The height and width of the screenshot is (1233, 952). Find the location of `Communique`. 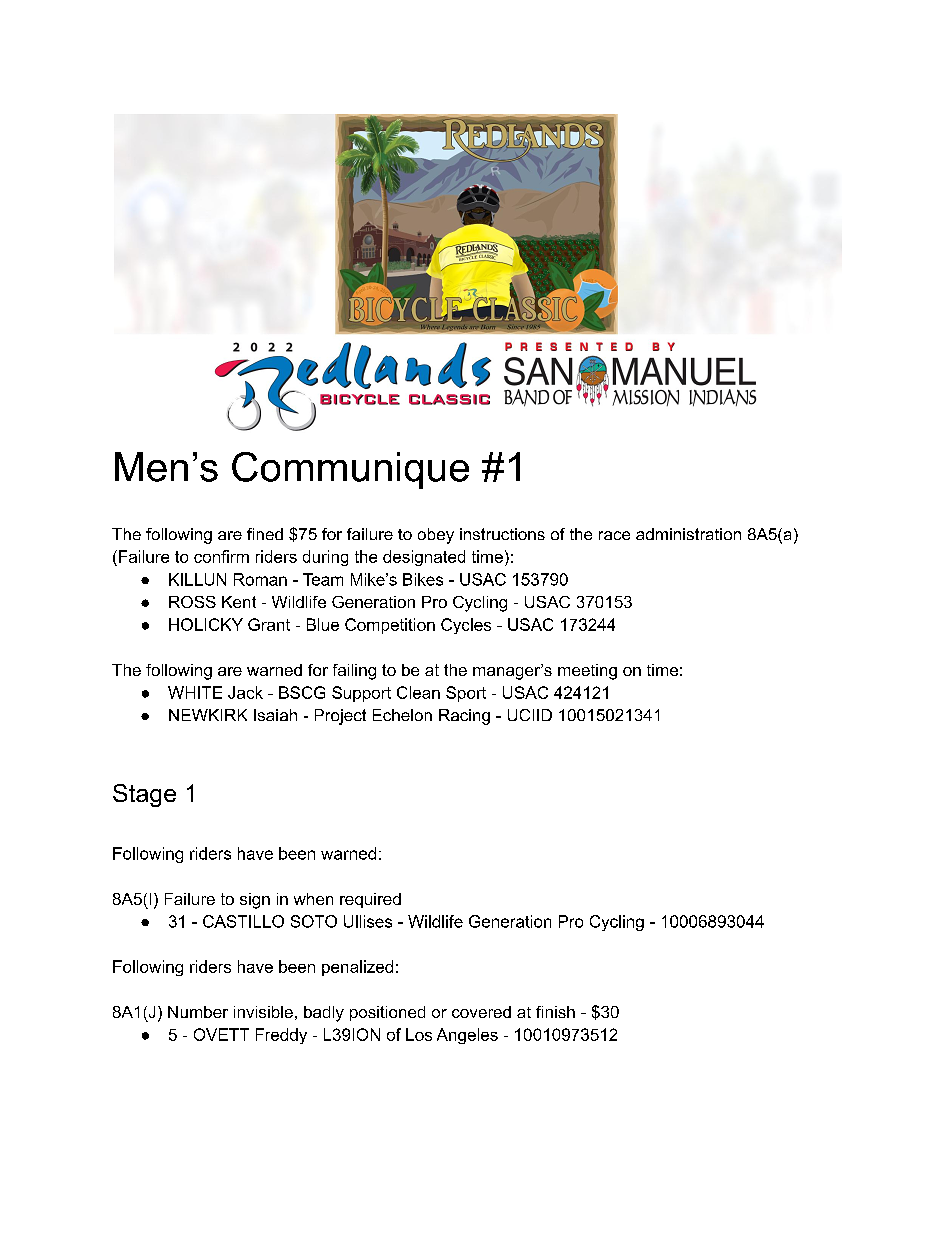

Communique is located at coordinates (350, 470).
